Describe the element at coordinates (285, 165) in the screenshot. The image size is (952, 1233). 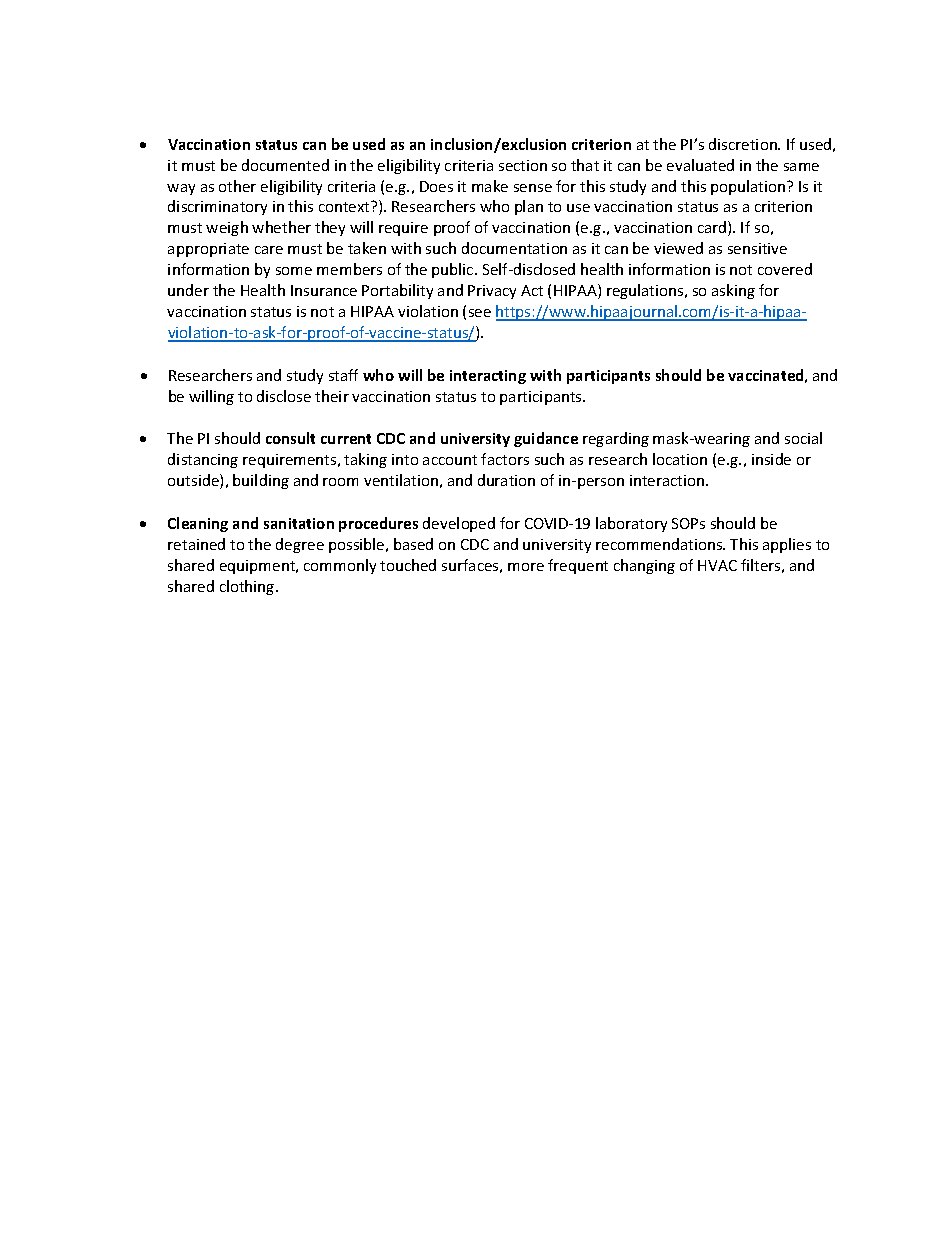
I see `documented` at that location.
